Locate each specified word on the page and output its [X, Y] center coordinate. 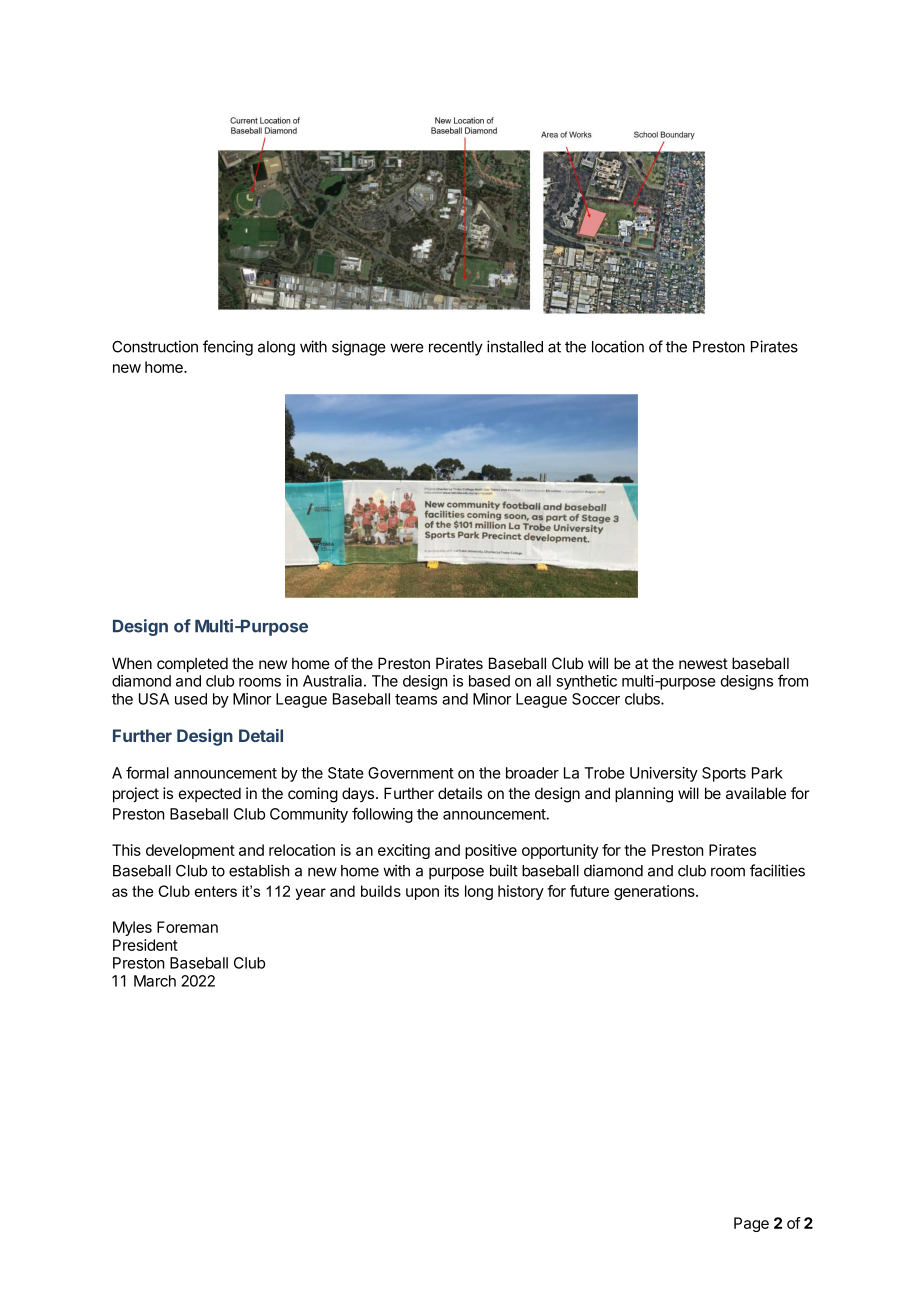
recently [456, 348]
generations [655, 892]
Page [751, 1224]
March [155, 981]
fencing [228, 348]
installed [515, 346]
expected [210, 794]
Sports [724, 774]
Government [411, 773]
